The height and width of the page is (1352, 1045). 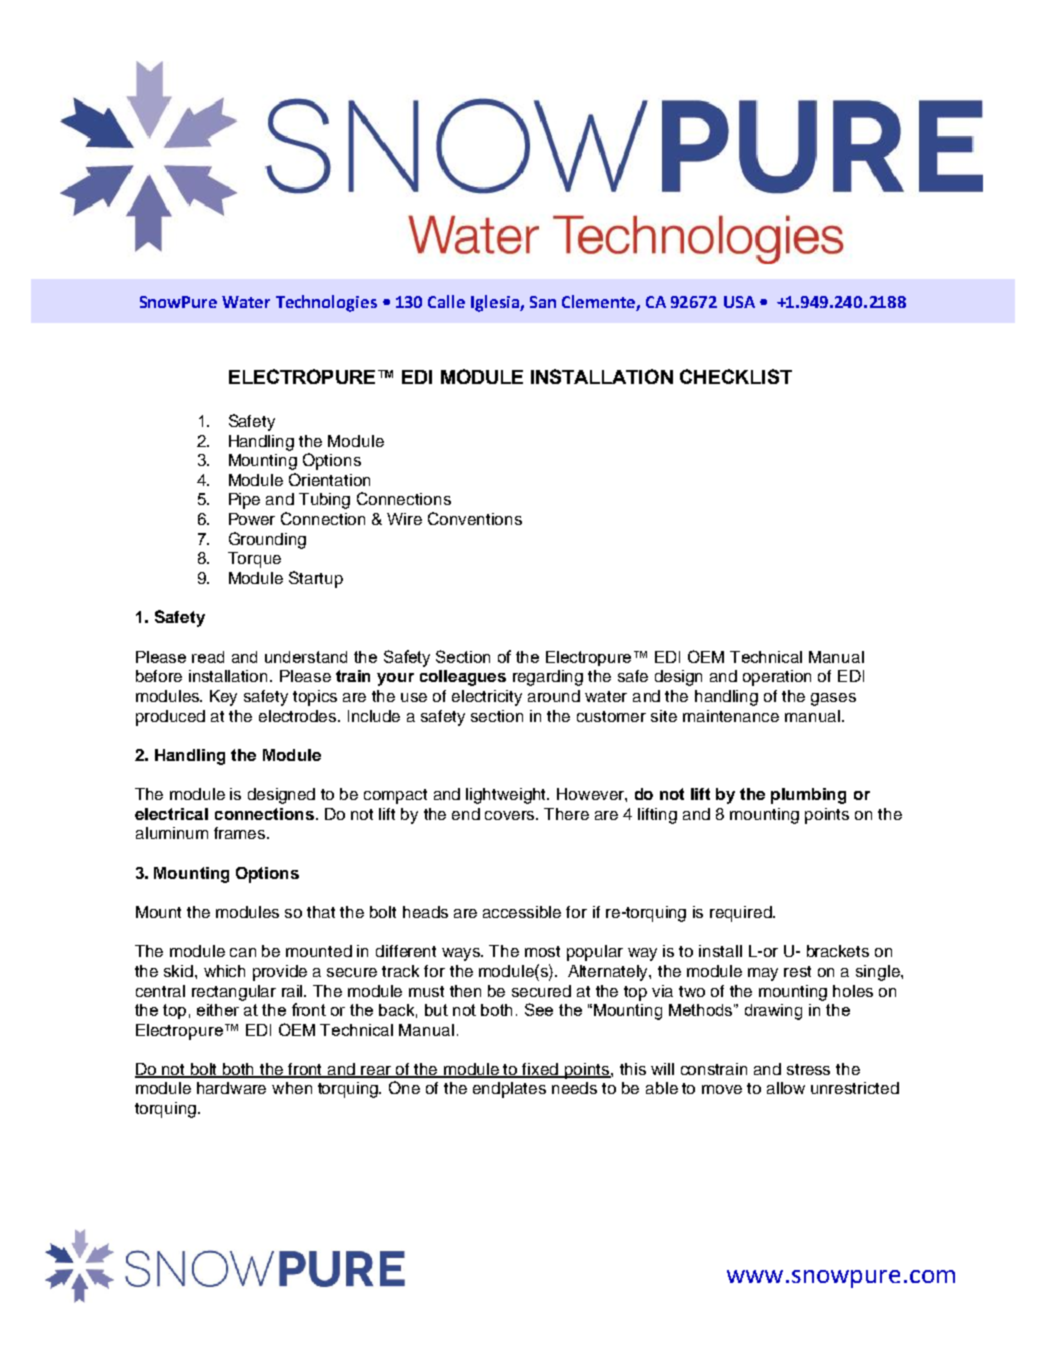 I want to click on Technologies, so click(x=326, y=303).
